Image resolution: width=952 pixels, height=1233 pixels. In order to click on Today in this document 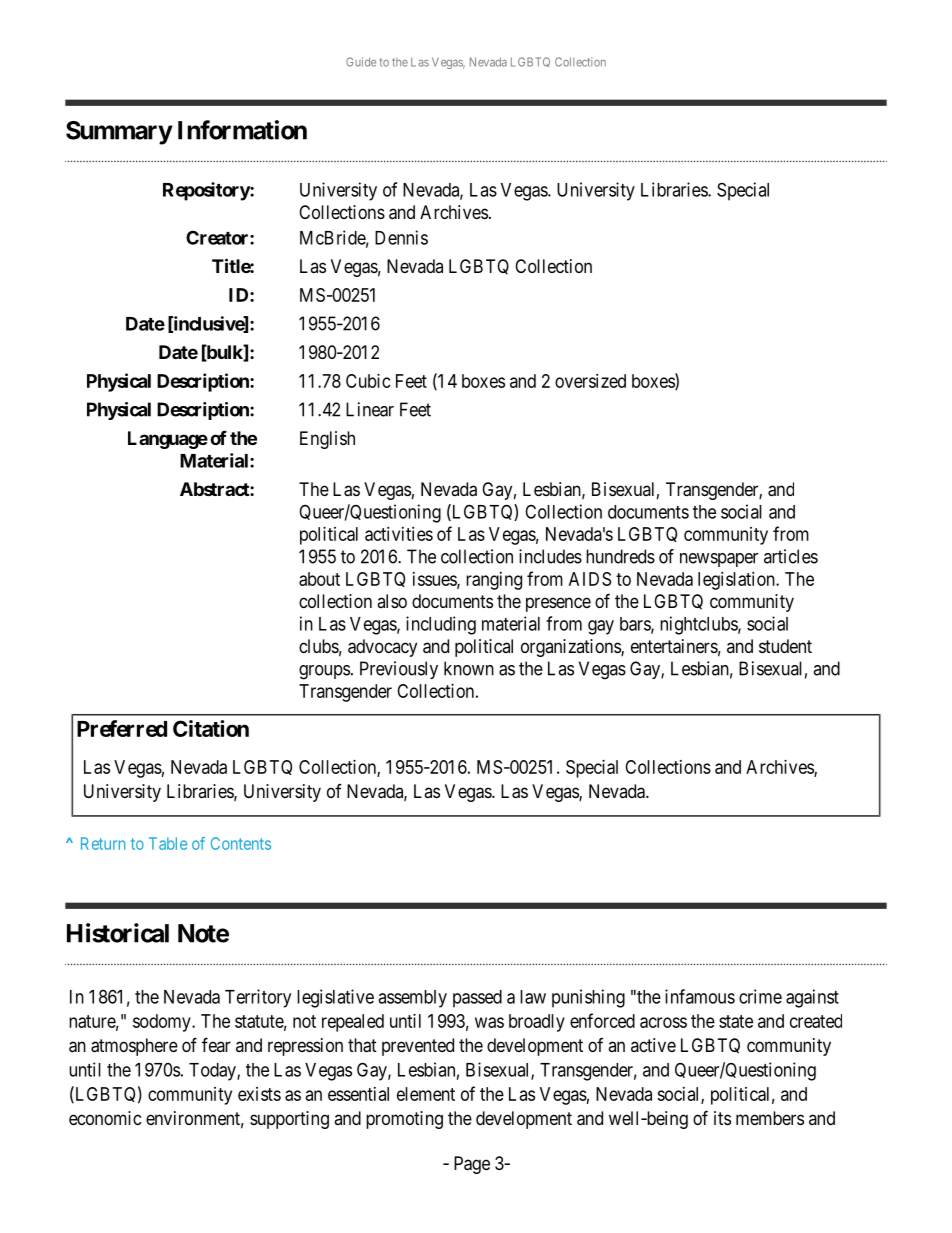, I will do `click(213, 1072)`.
